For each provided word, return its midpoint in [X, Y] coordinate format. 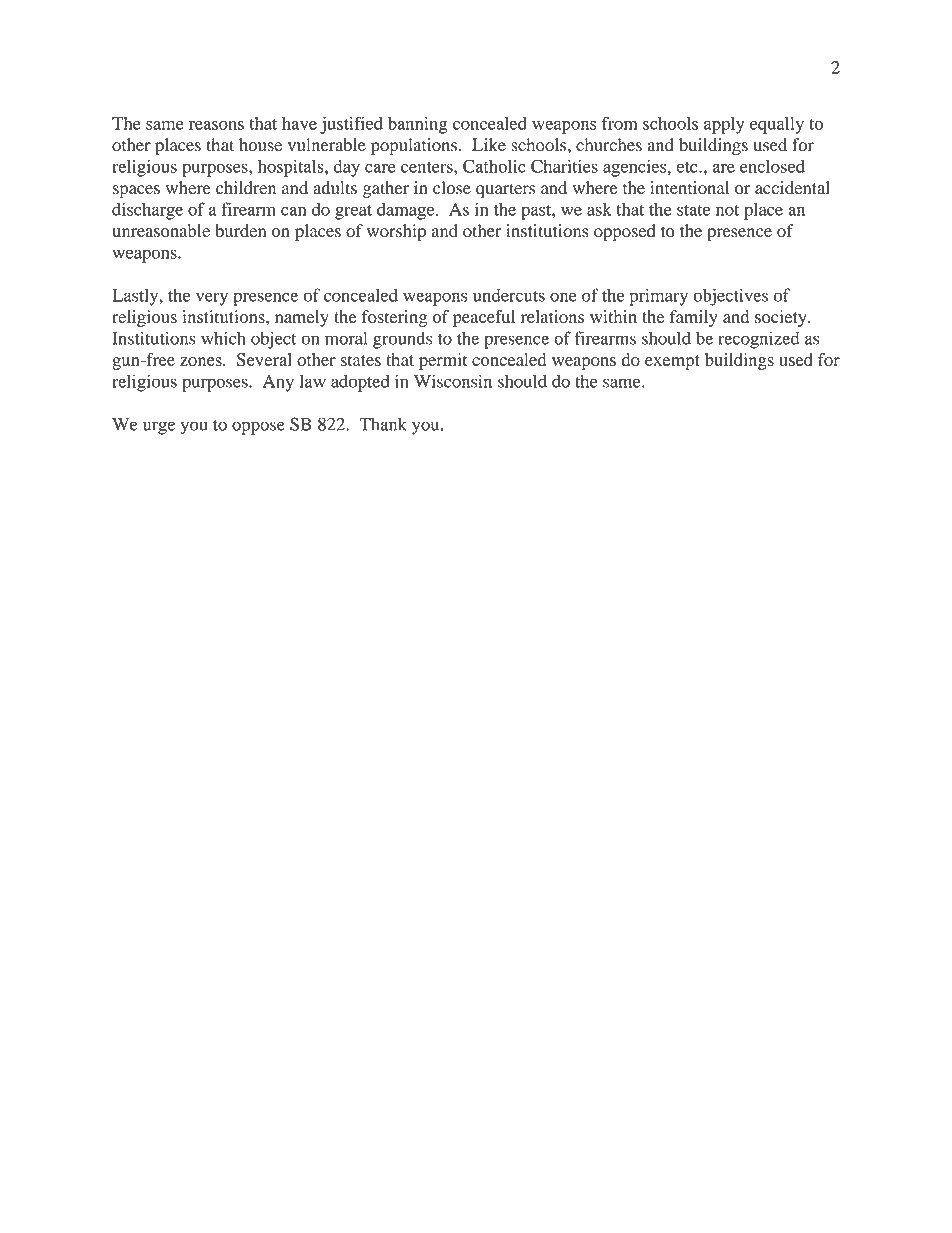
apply [724, 125]
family [694, 318]
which [223, 338]
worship [396, 232]
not [727, 210]
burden [240, 231]
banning [417, 125]
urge [159, 428]
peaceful [484, 318]
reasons [216, 125]
